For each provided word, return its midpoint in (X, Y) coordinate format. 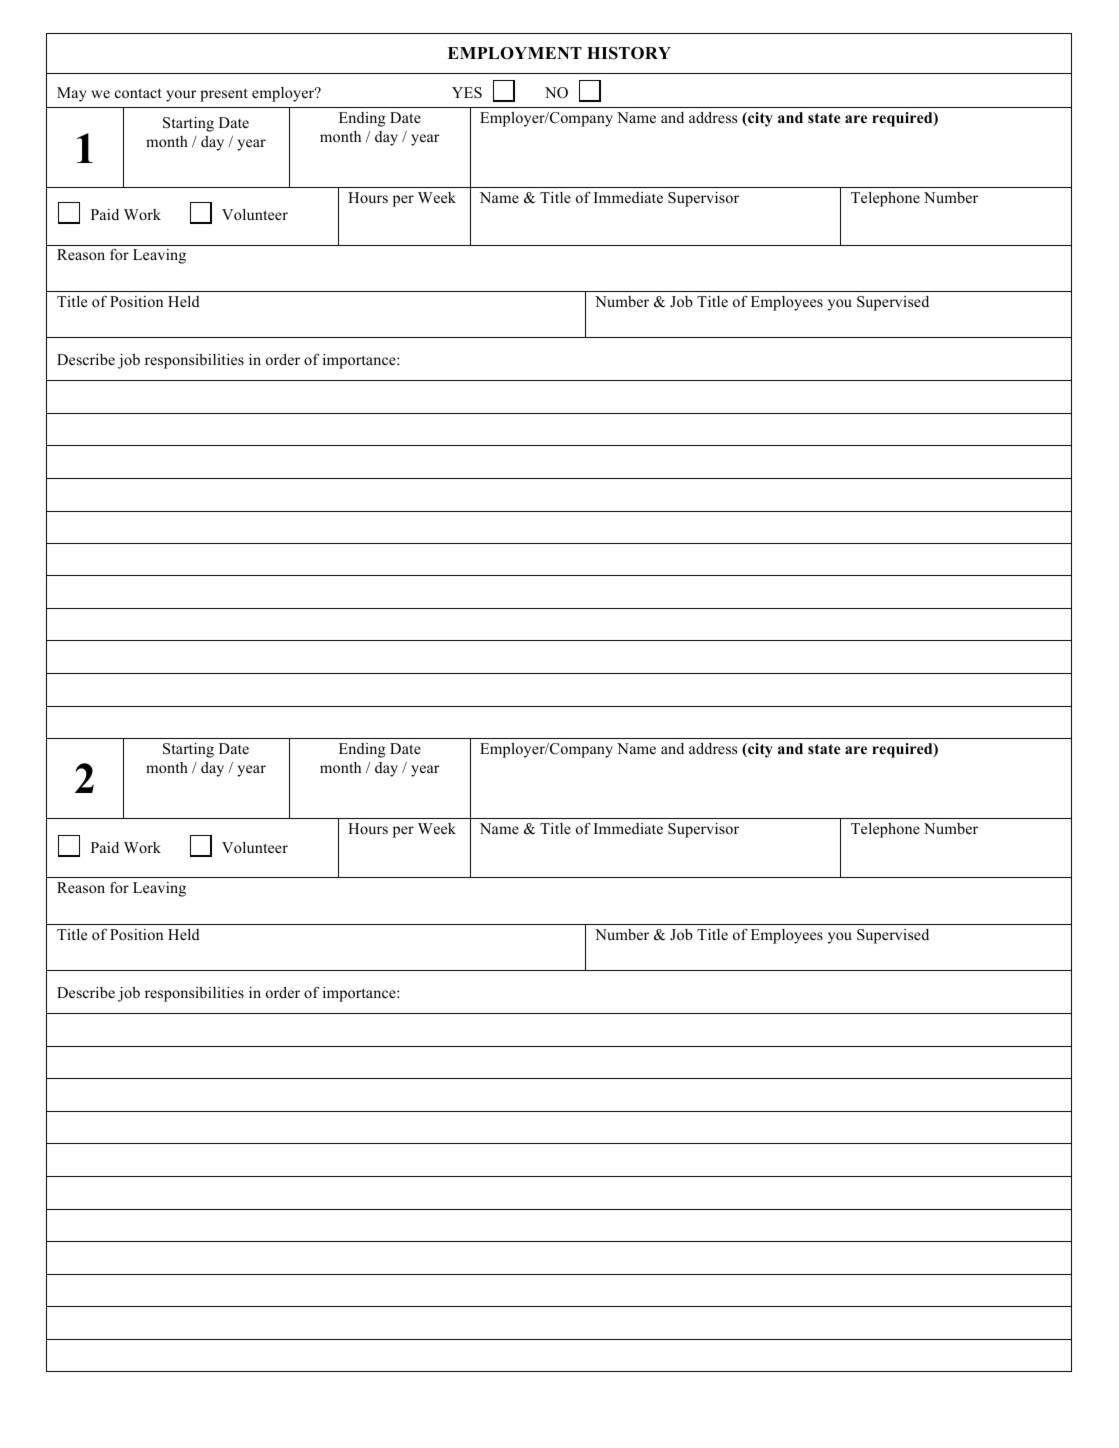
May (72, 94)
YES (467, 93)
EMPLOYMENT (515, 53)
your (181, 96)
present (224, 95)
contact (138, 93)
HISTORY (629, 53)
